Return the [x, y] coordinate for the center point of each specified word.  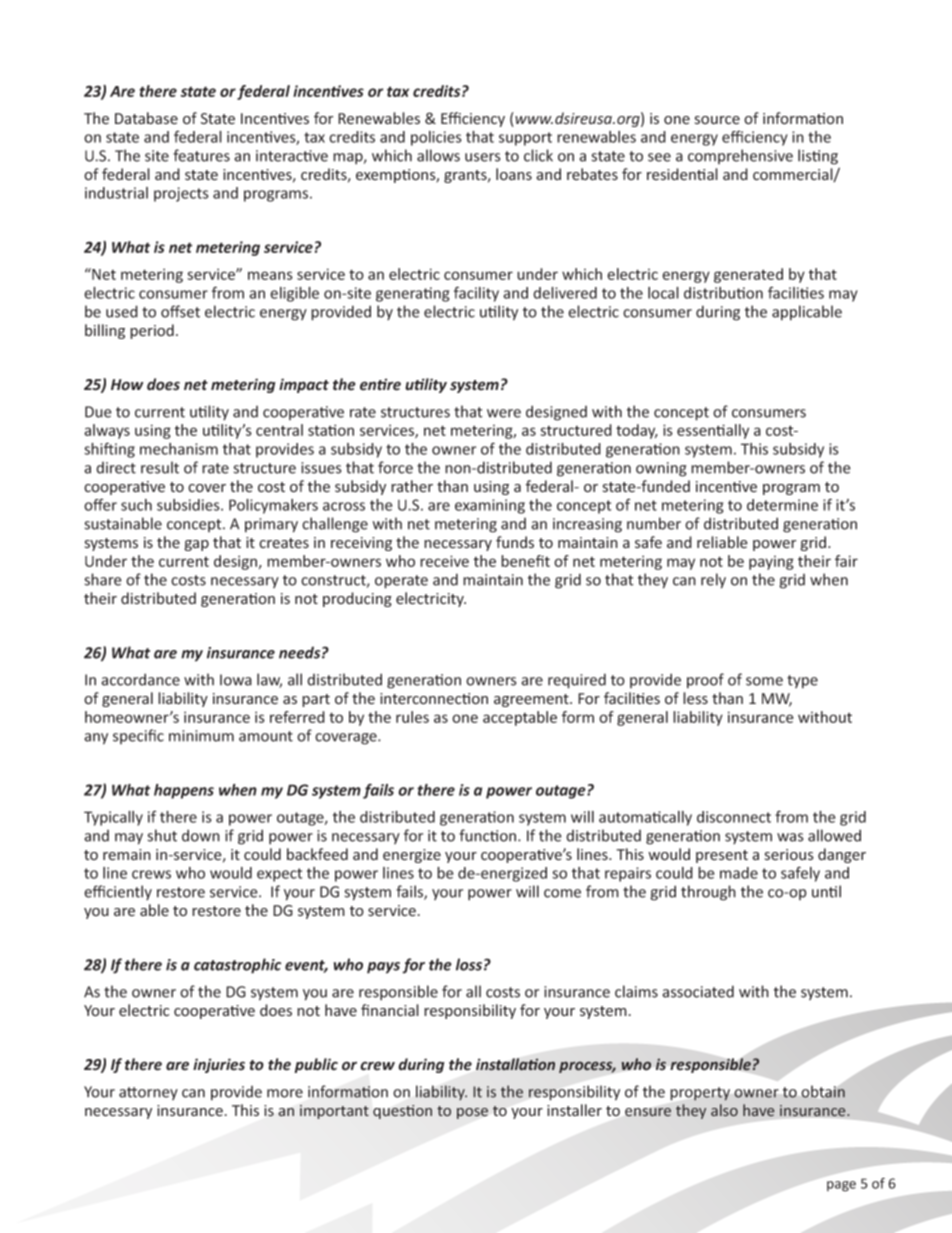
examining [490, 506]
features [201, 155]
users [482, 157]
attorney [148, 1093]
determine [782, 505]
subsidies [189, 505]
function [489, 835]
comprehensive [740, 156]
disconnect [734, 817]
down [201, 835]
